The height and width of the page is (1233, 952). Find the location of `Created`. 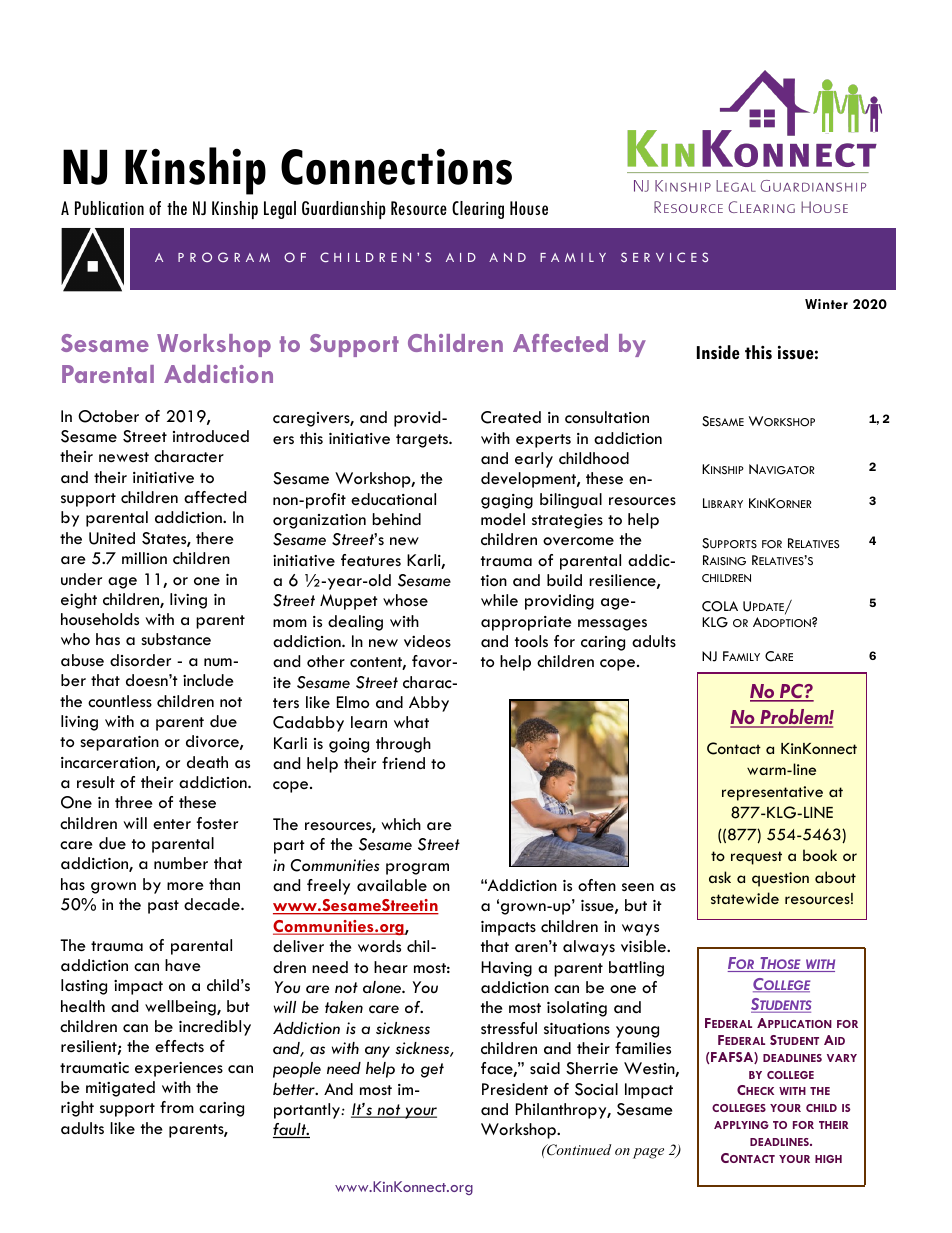

Created is located at coordinates (511, 417).
